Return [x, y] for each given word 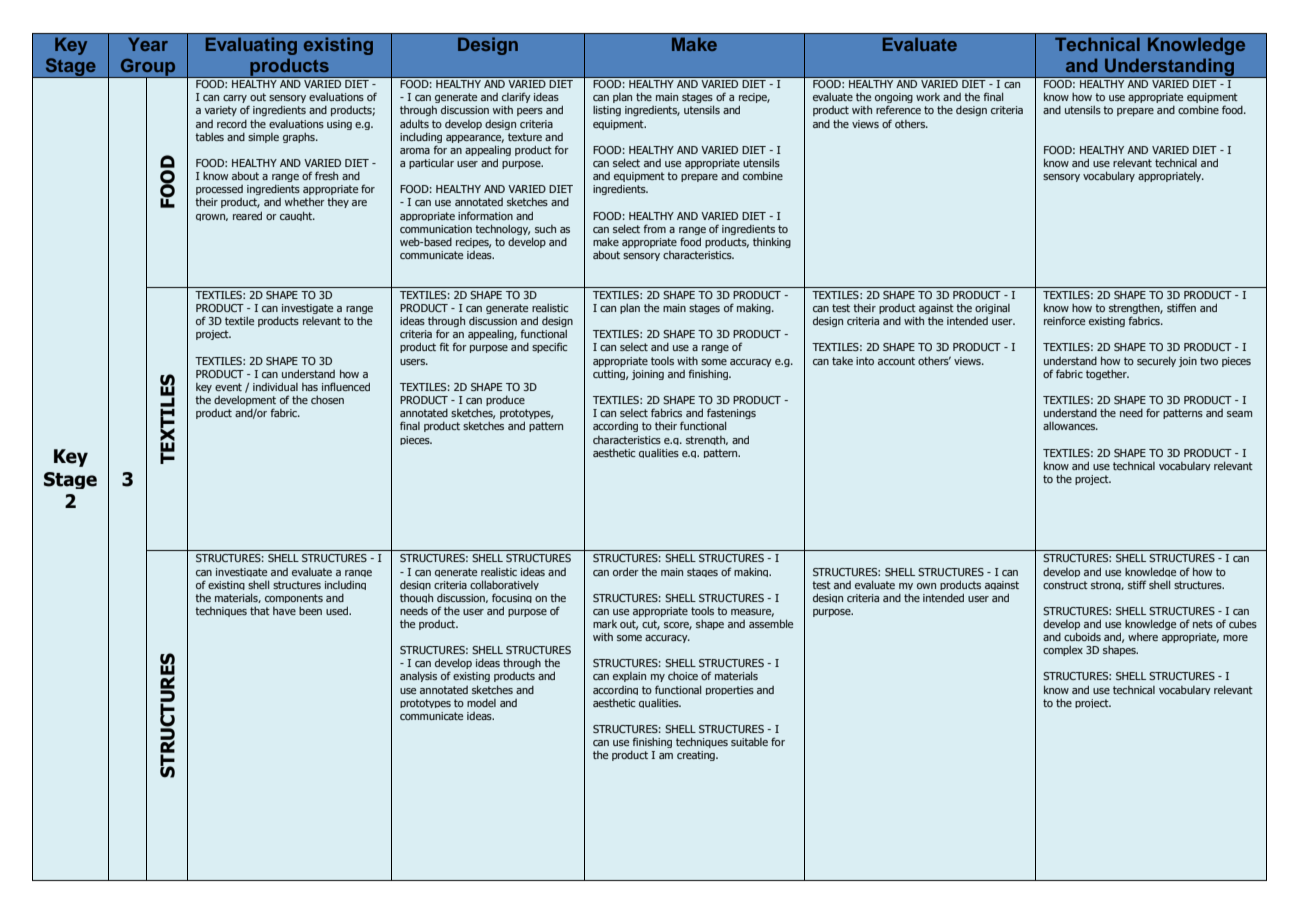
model [481, 703]
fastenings [731, 415]
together [1107, 375]
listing [607, 111]
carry [236, 100]
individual [275, 386]
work [928, 97]
